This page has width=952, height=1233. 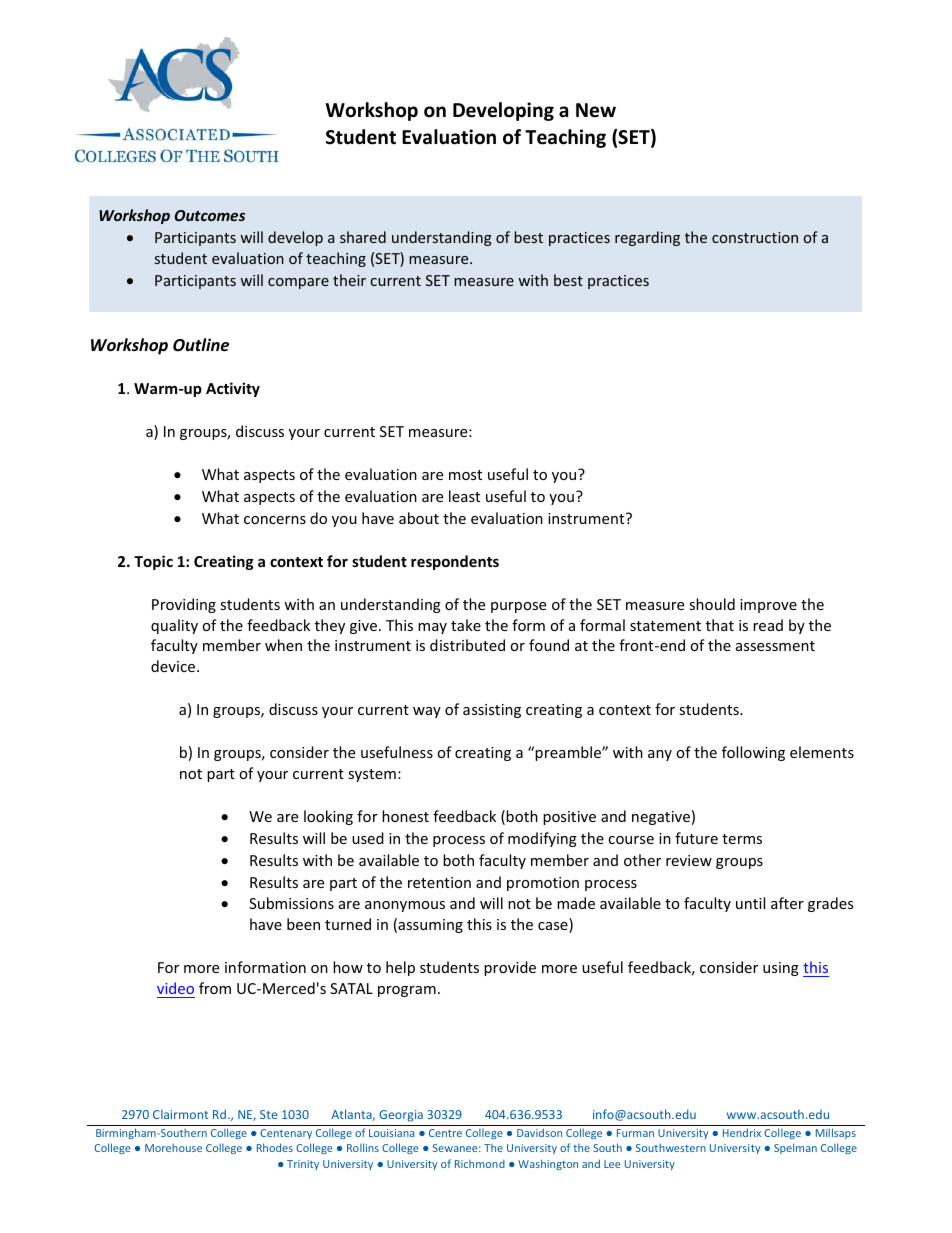 I want to click on construction, so click(x=755, y=237).
